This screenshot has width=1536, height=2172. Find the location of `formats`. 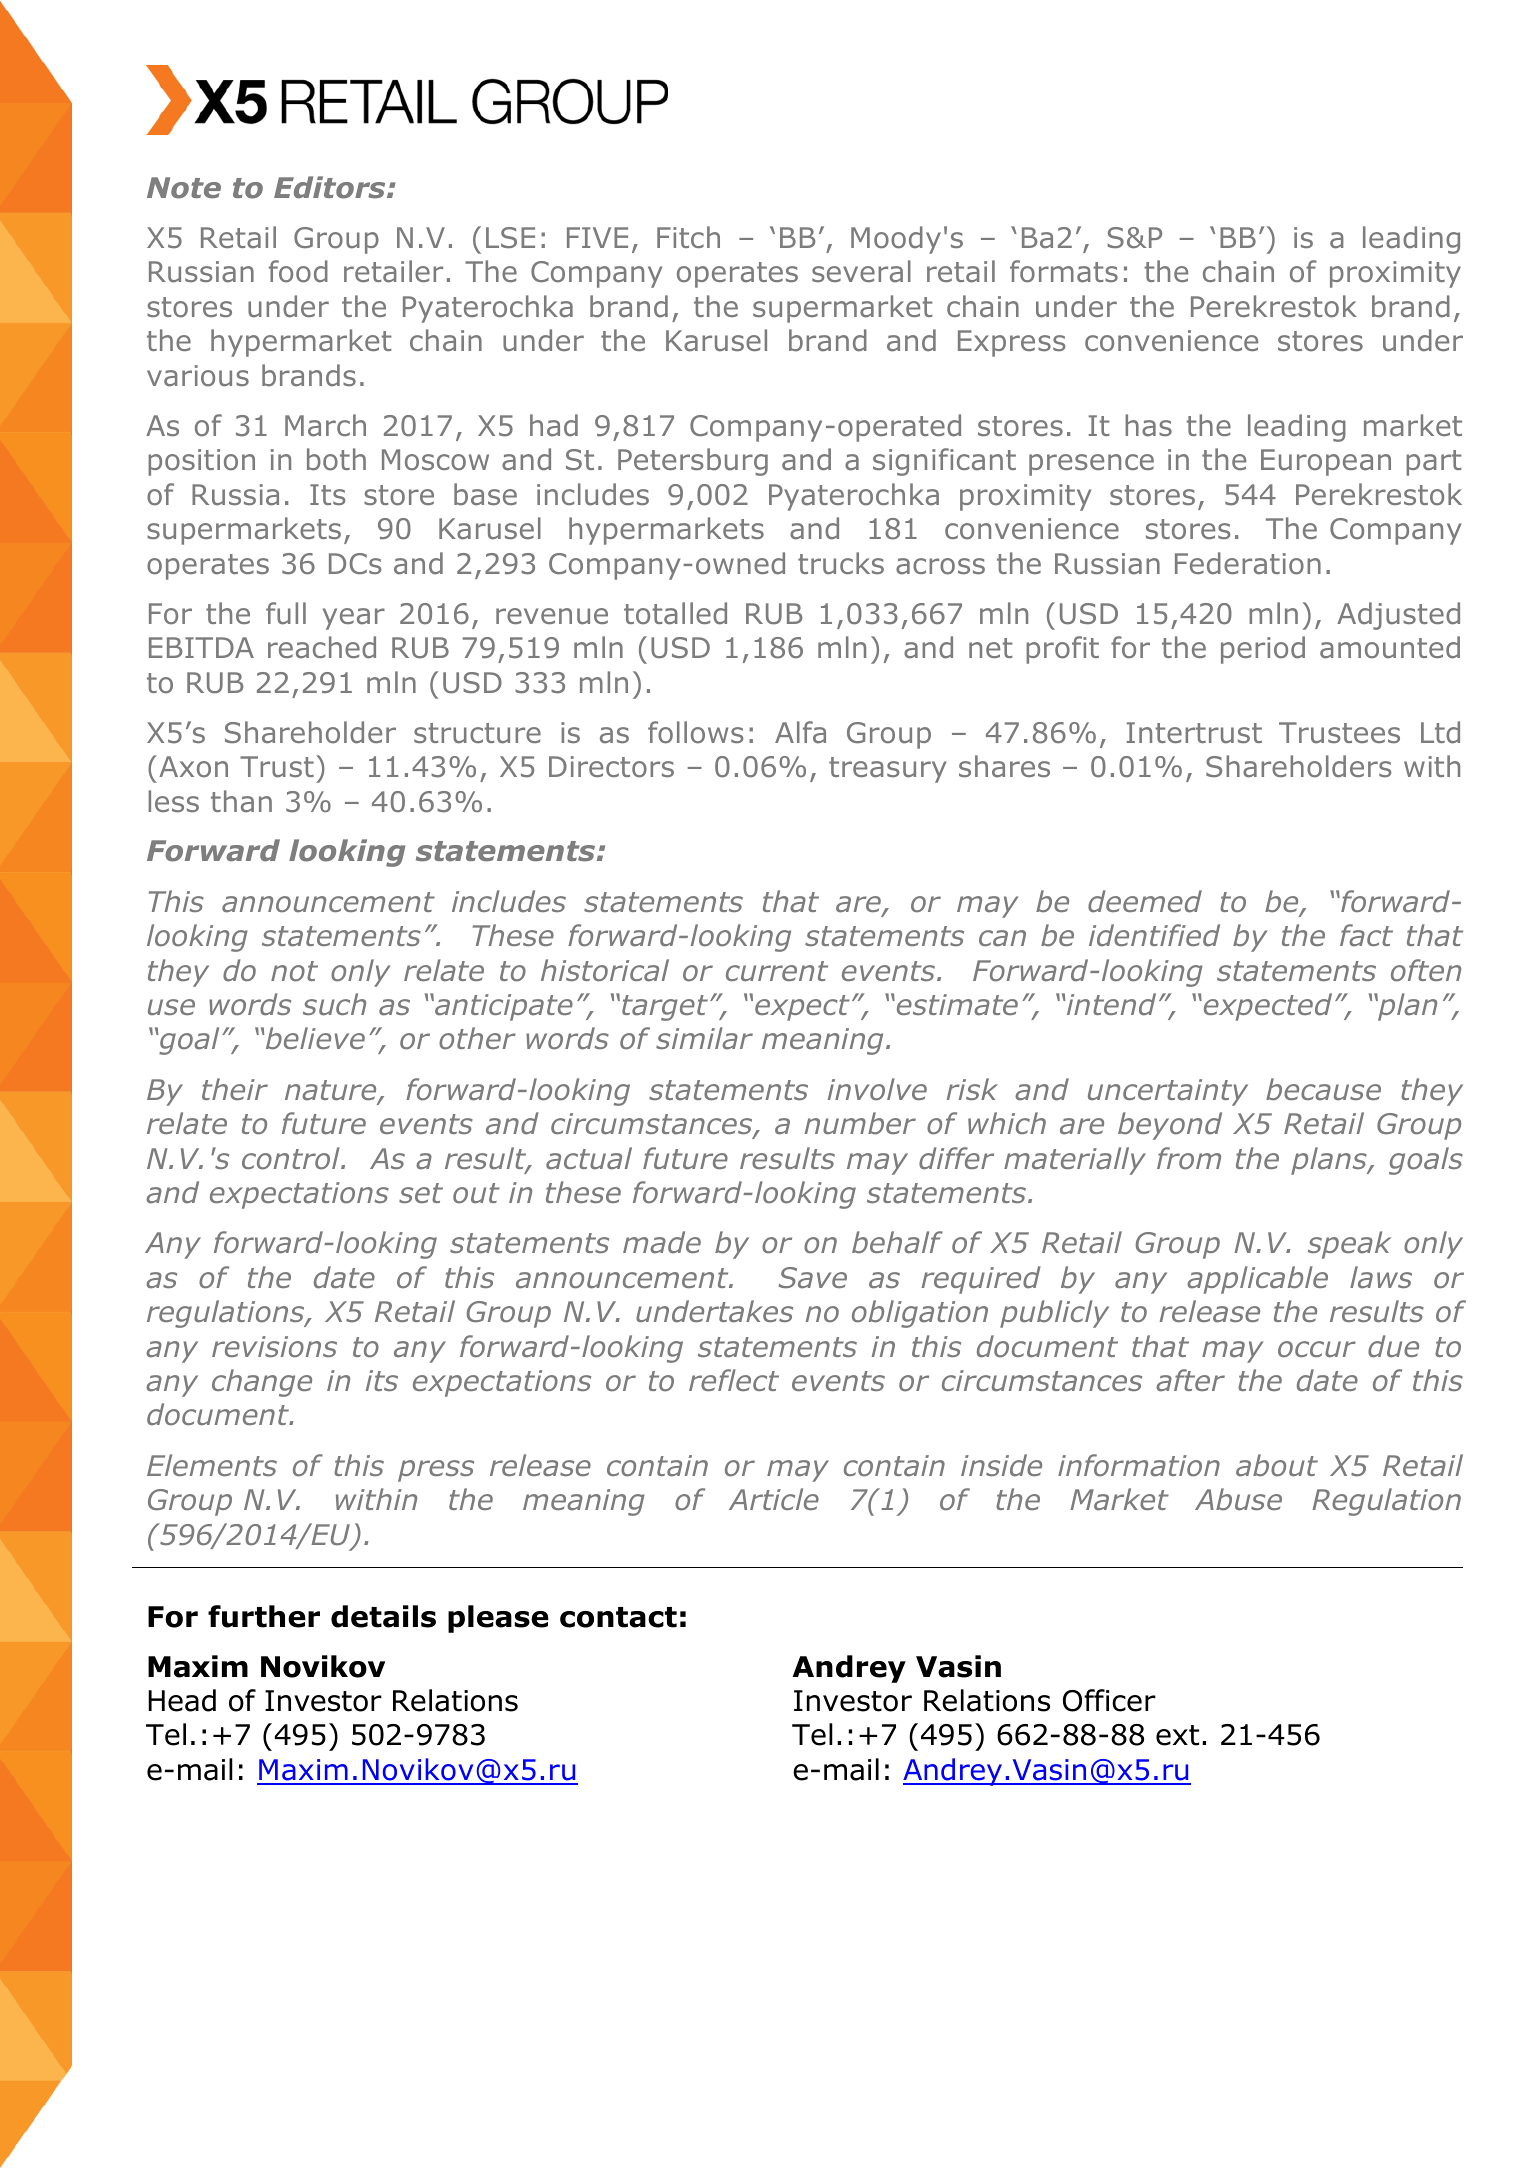

formats is located at coordinates (1064, 271).
